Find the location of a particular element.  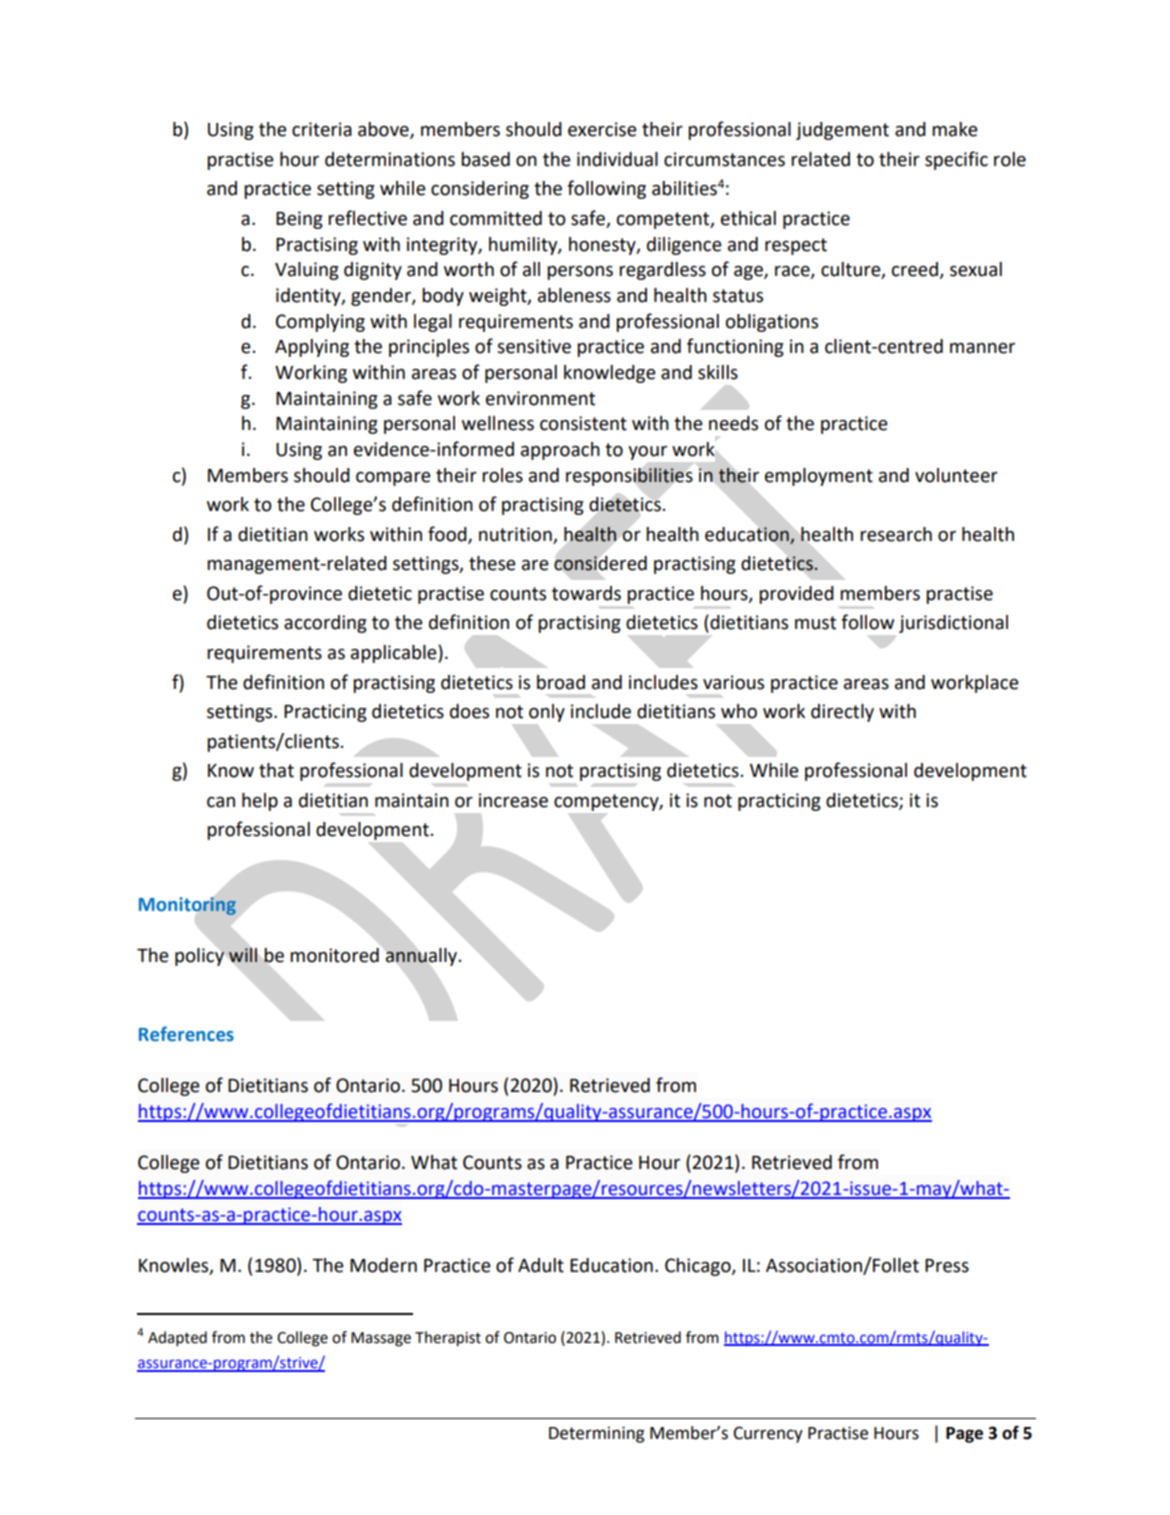

that is located at coordinates (276, 770).
